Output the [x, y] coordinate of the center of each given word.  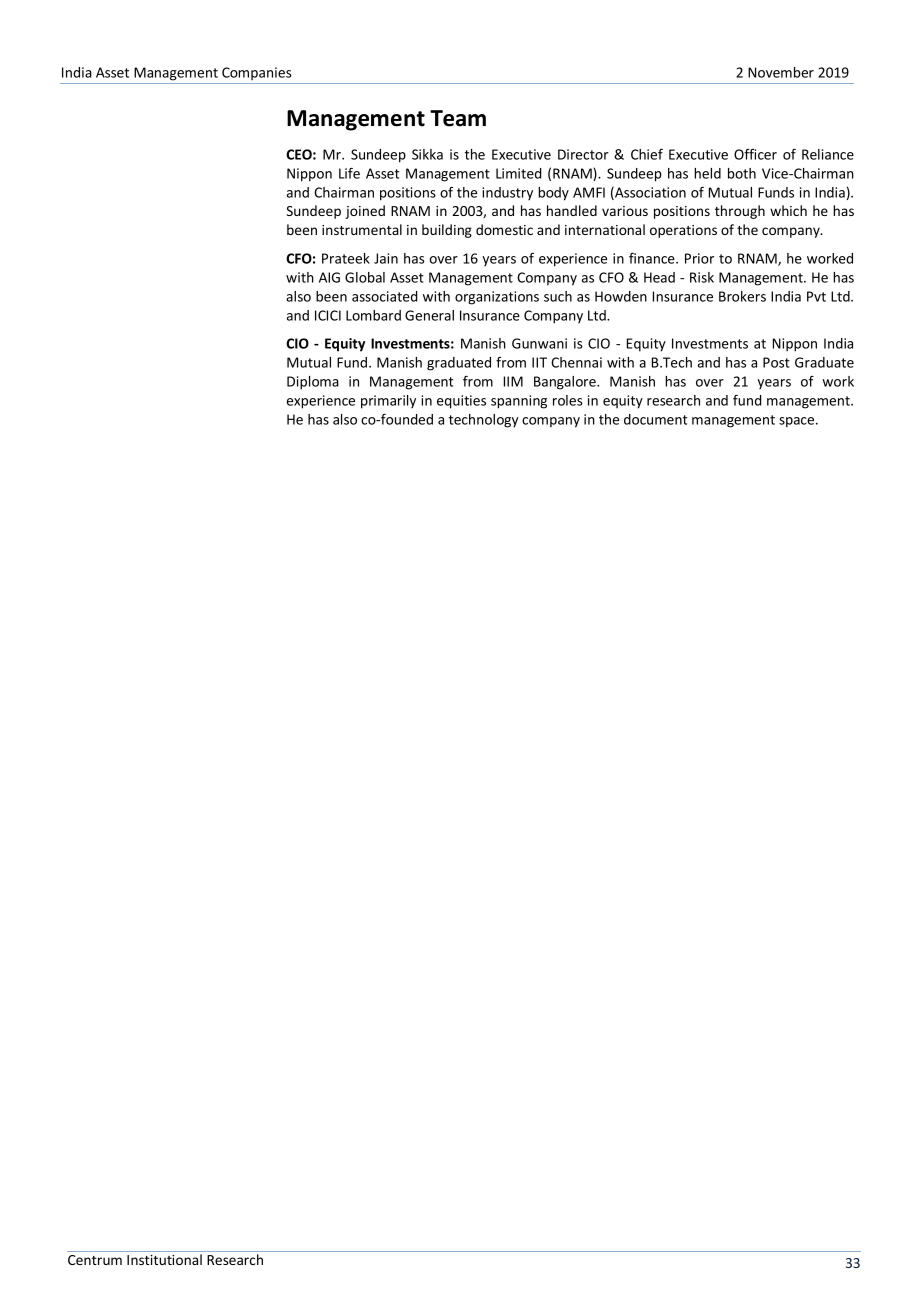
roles [568, 400]
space [798, 422]
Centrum [95, 1260]
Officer [755, 154]
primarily [388, 402]
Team [458, 118]
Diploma [313, 383]
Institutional [164, 1259]
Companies [257, 73]
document [655, 419]
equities [461, 402]
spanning [519, 402]
